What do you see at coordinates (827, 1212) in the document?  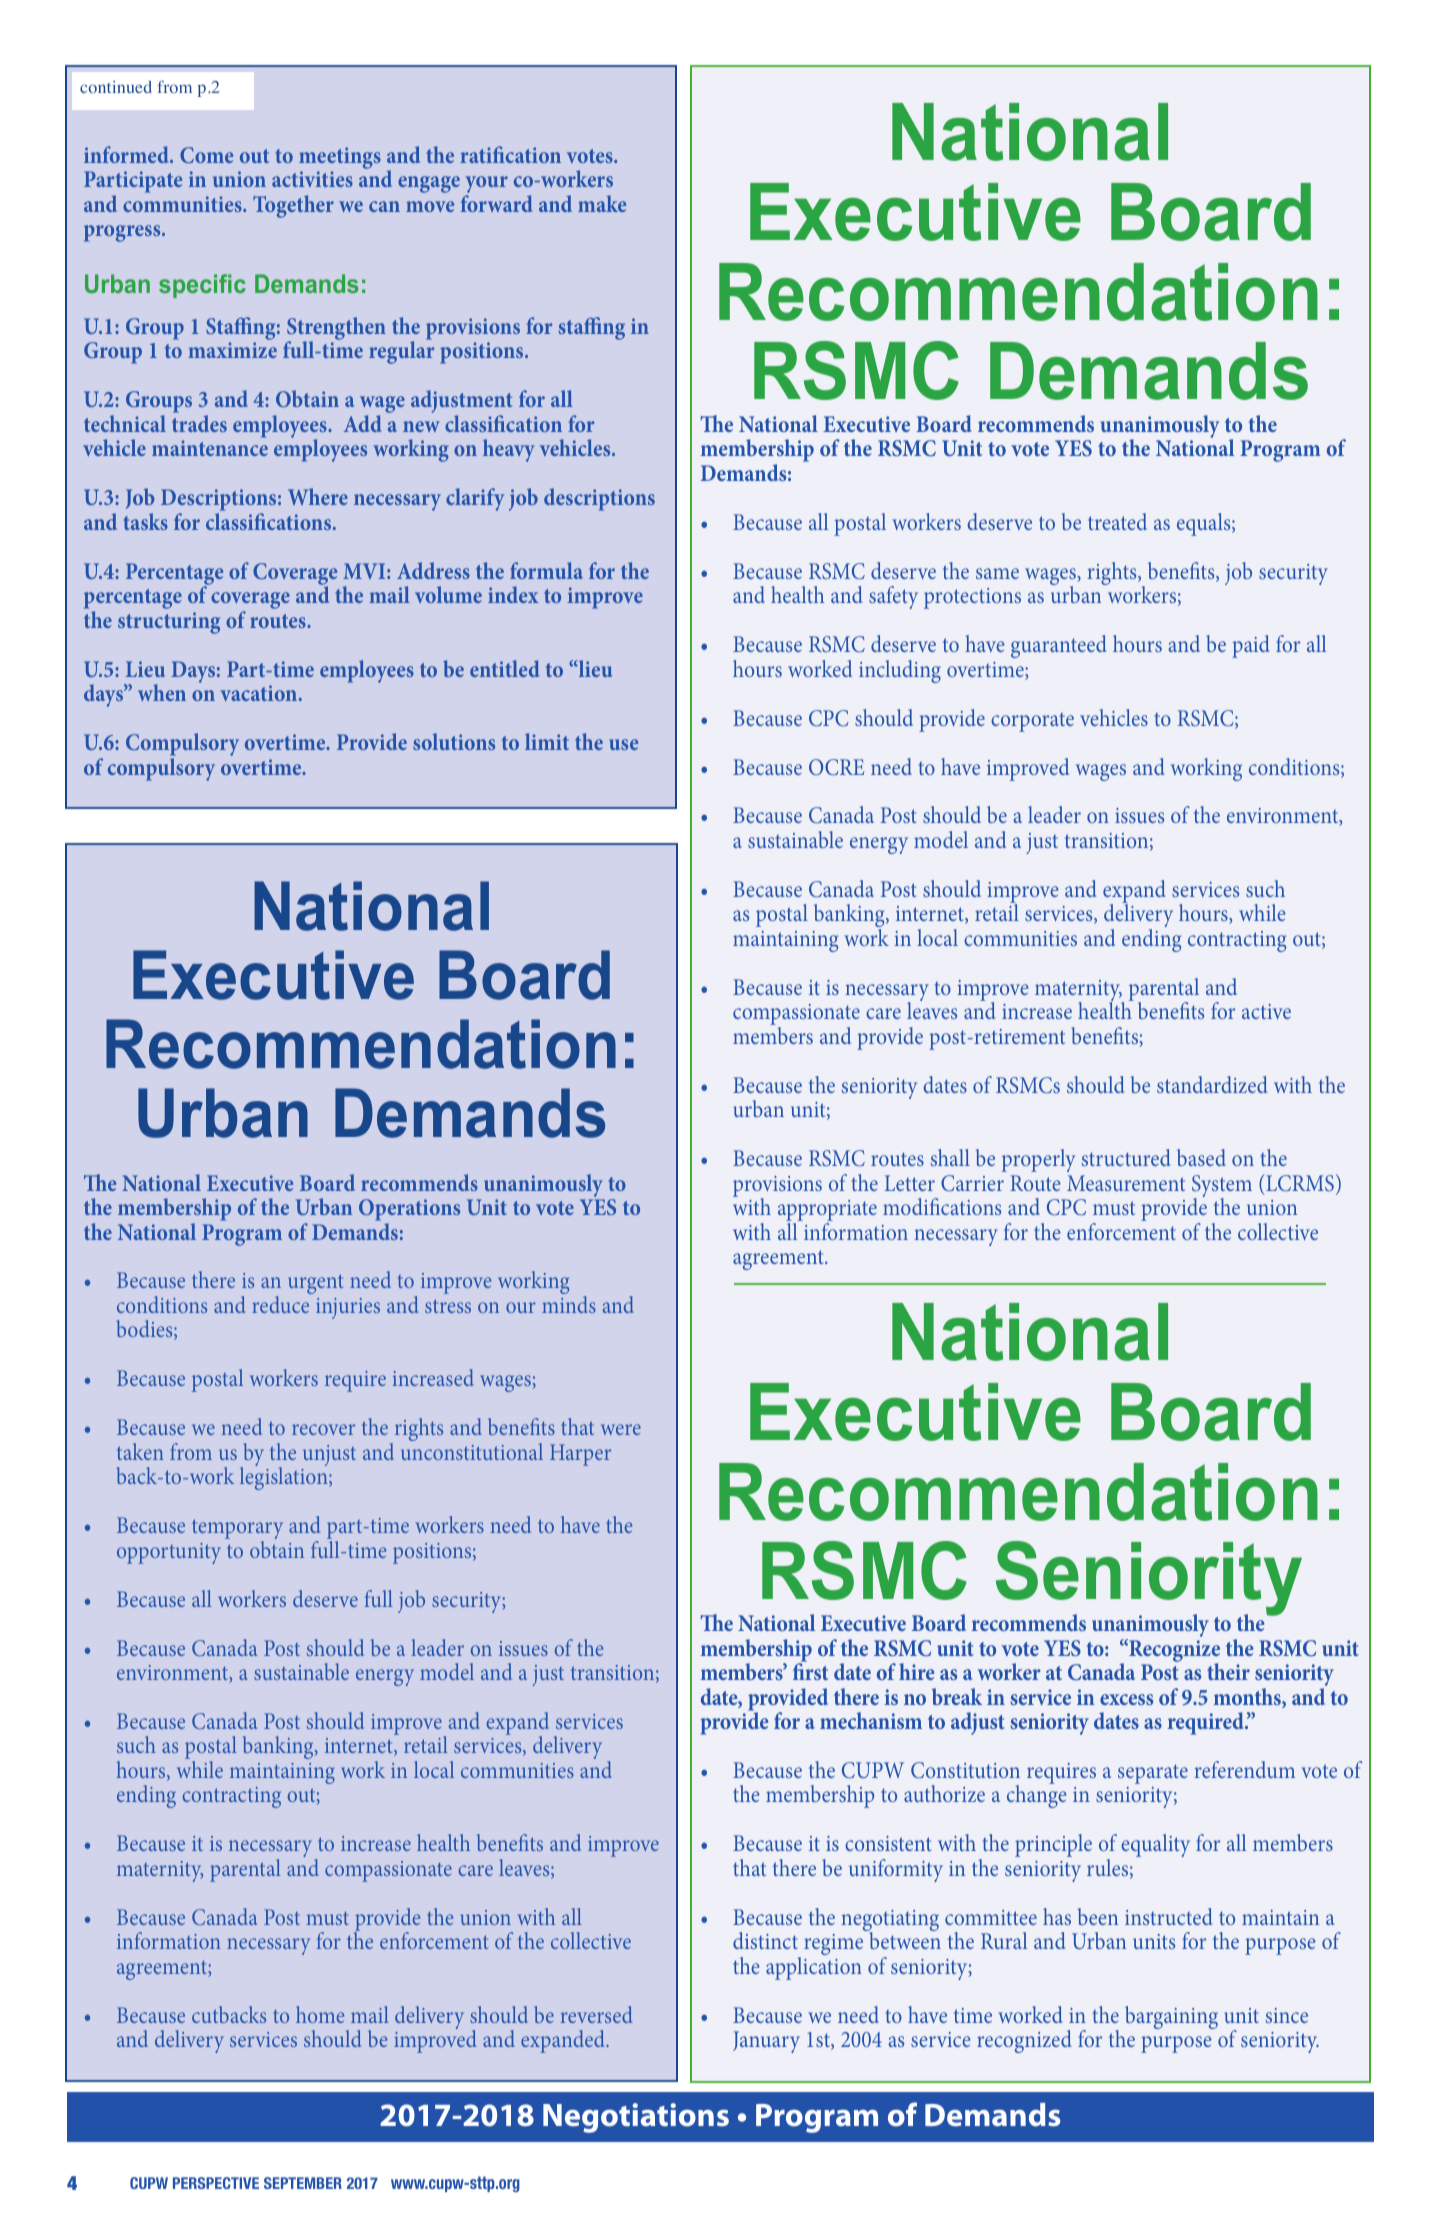 I see `appropriate` at bounding box center [827, 1212].
